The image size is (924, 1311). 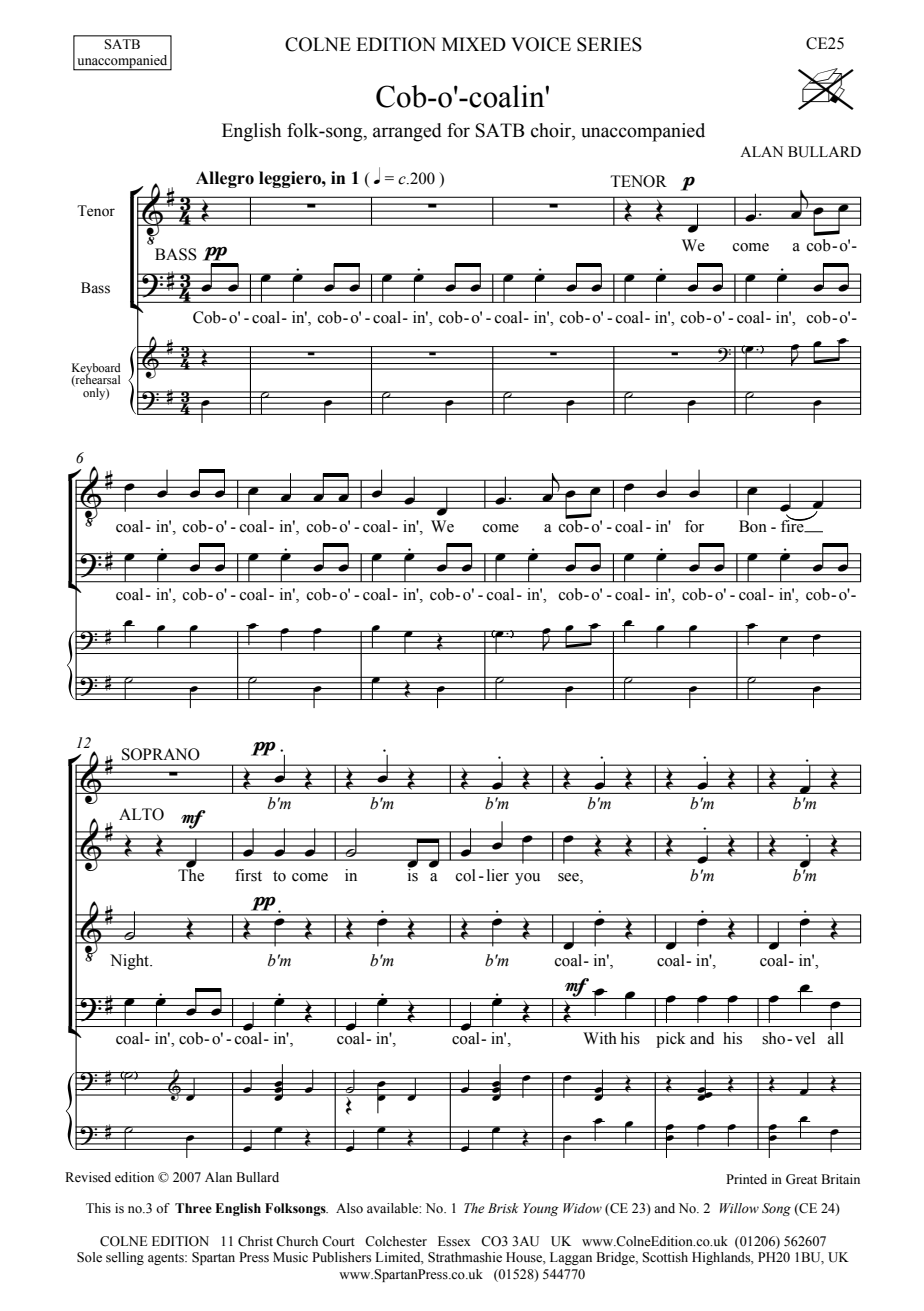 What do you see at coordinates (805, 1038) in the screenshot?
I see `vel` at bounding box center [805, 1038].
